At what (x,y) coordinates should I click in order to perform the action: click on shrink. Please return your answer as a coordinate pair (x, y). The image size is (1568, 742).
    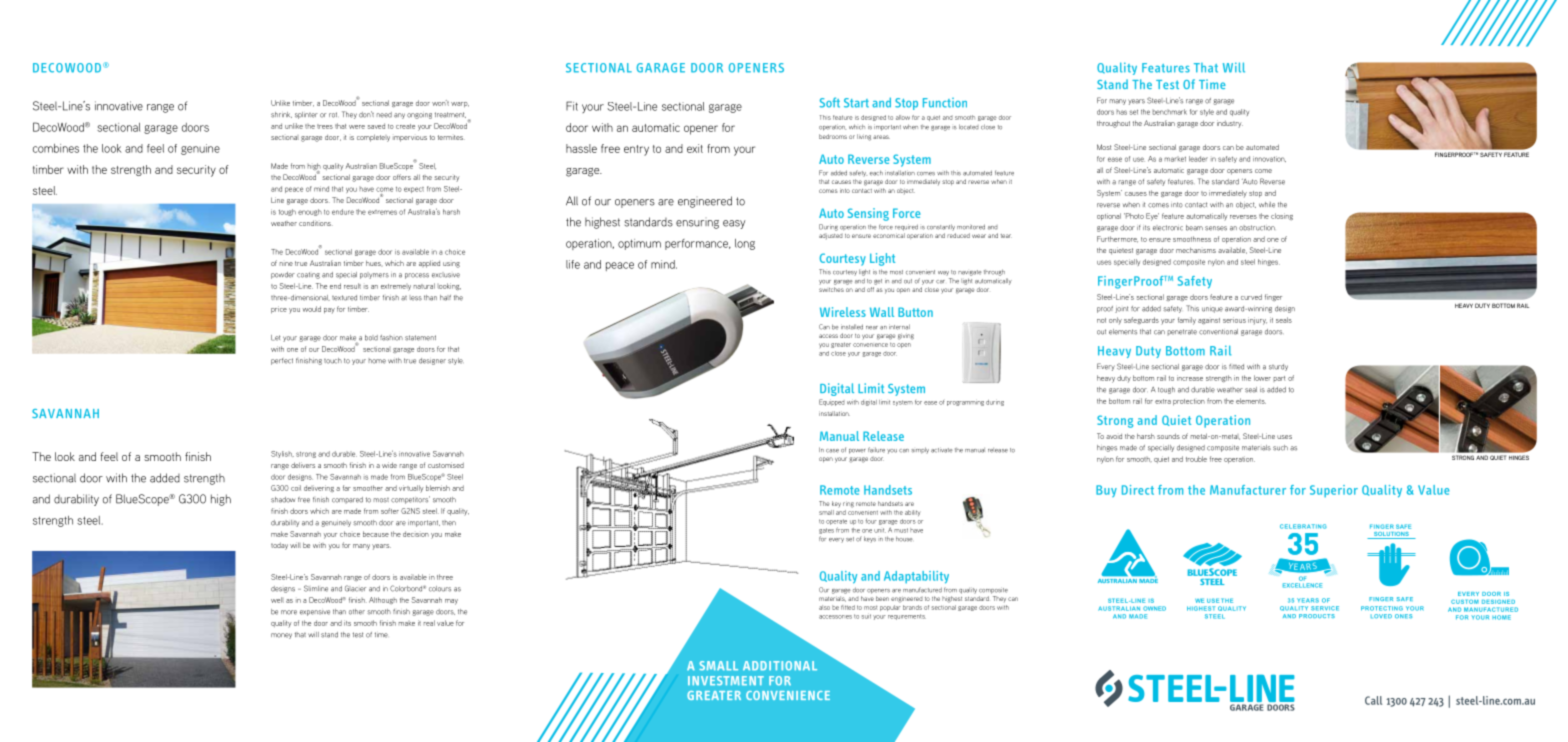
    Looking at the image, I should click on (281, 115).
